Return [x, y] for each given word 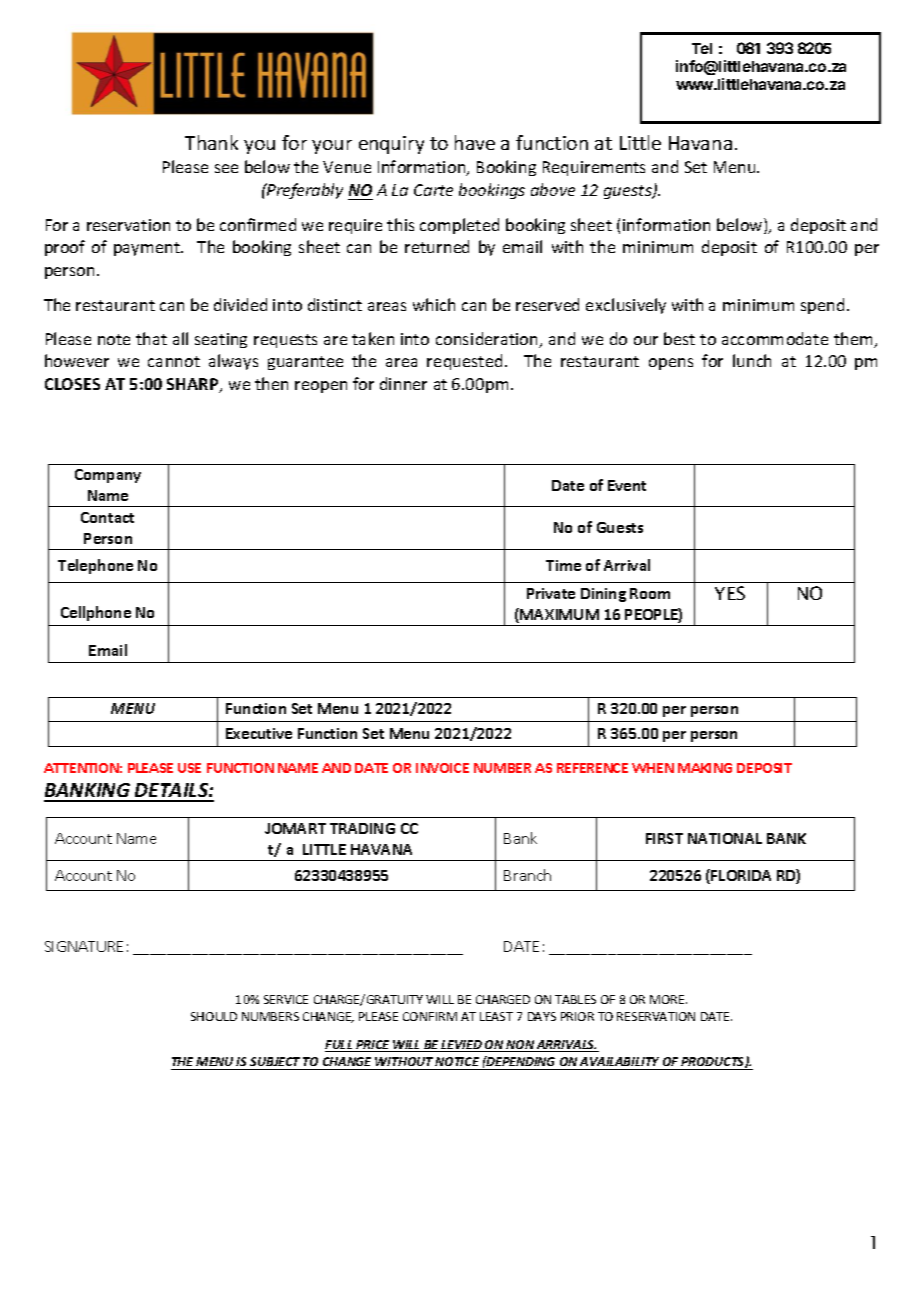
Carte [433, 190]
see [226, 168]
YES [730, 593]
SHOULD [214, 1016]
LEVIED [462, 1046]
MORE [668, 999]
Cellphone [96, 613]
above [553, 189]
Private [551, 593]
